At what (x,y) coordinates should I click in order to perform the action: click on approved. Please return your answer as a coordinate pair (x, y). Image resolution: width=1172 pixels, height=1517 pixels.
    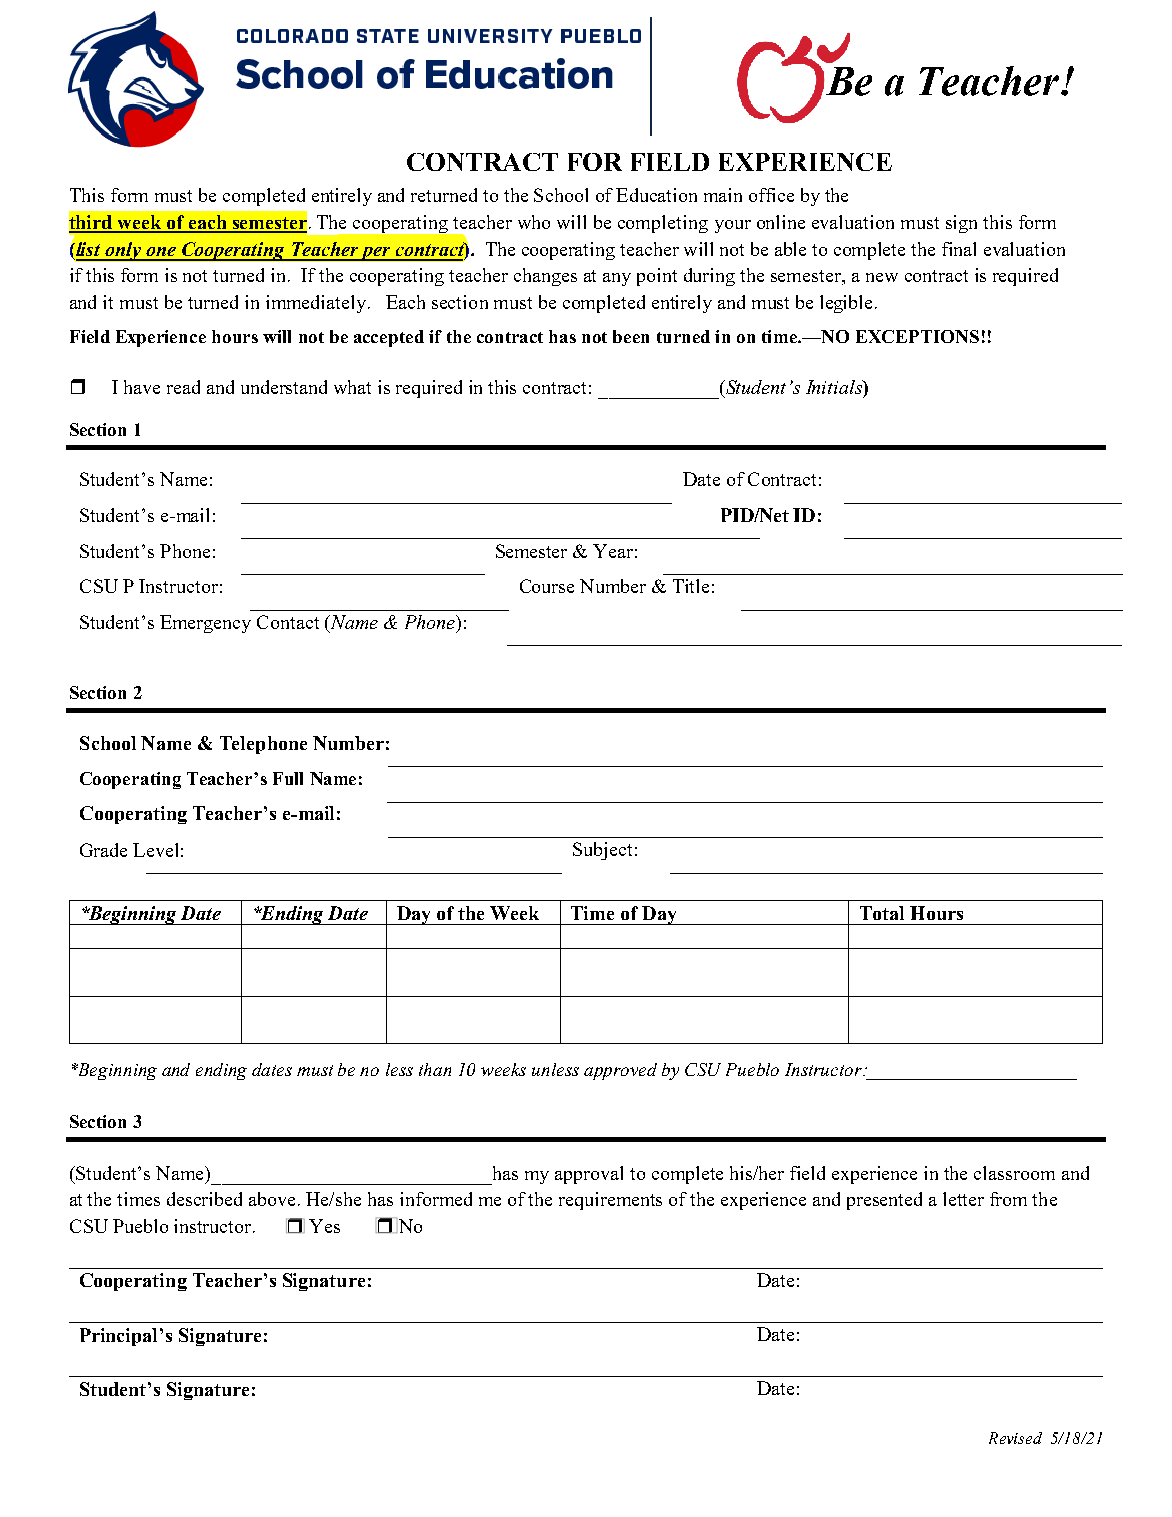
    Looking at the image, I should click on (620, 1071).
